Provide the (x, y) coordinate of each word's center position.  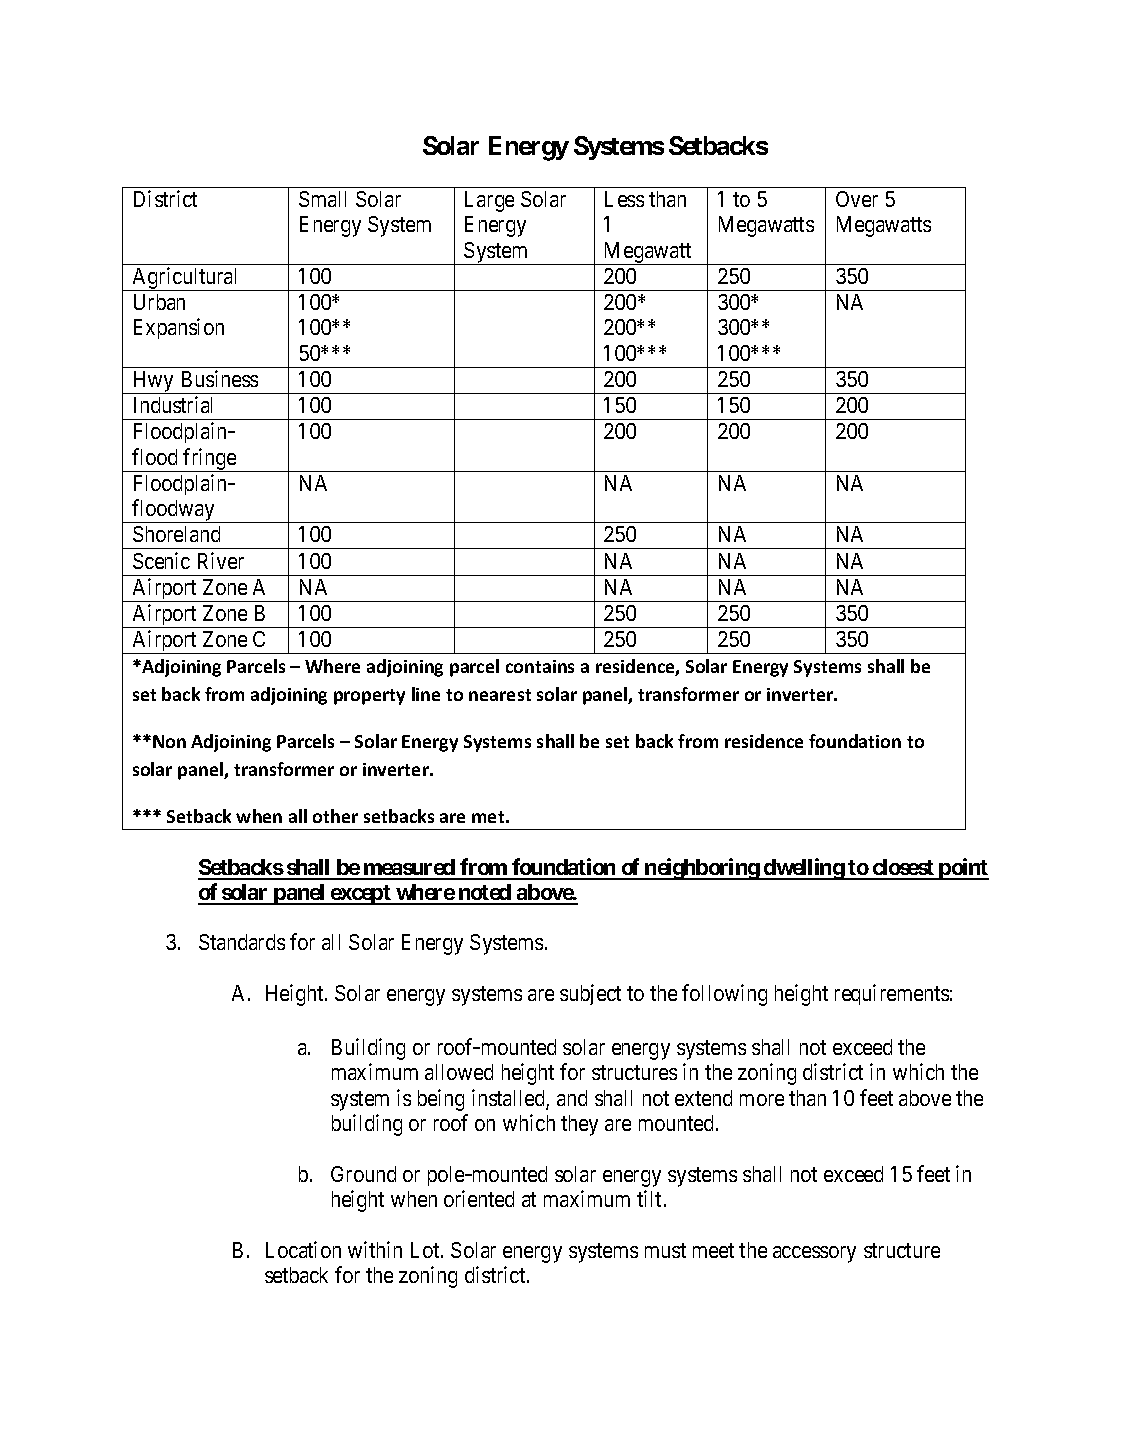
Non (169, 741)
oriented (479, 1198)
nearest (500, 695)
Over (857, 199)
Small (322, 199)
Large (489, 201)
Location (303, 1249)
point (963, 869)
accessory (814, 1254)
